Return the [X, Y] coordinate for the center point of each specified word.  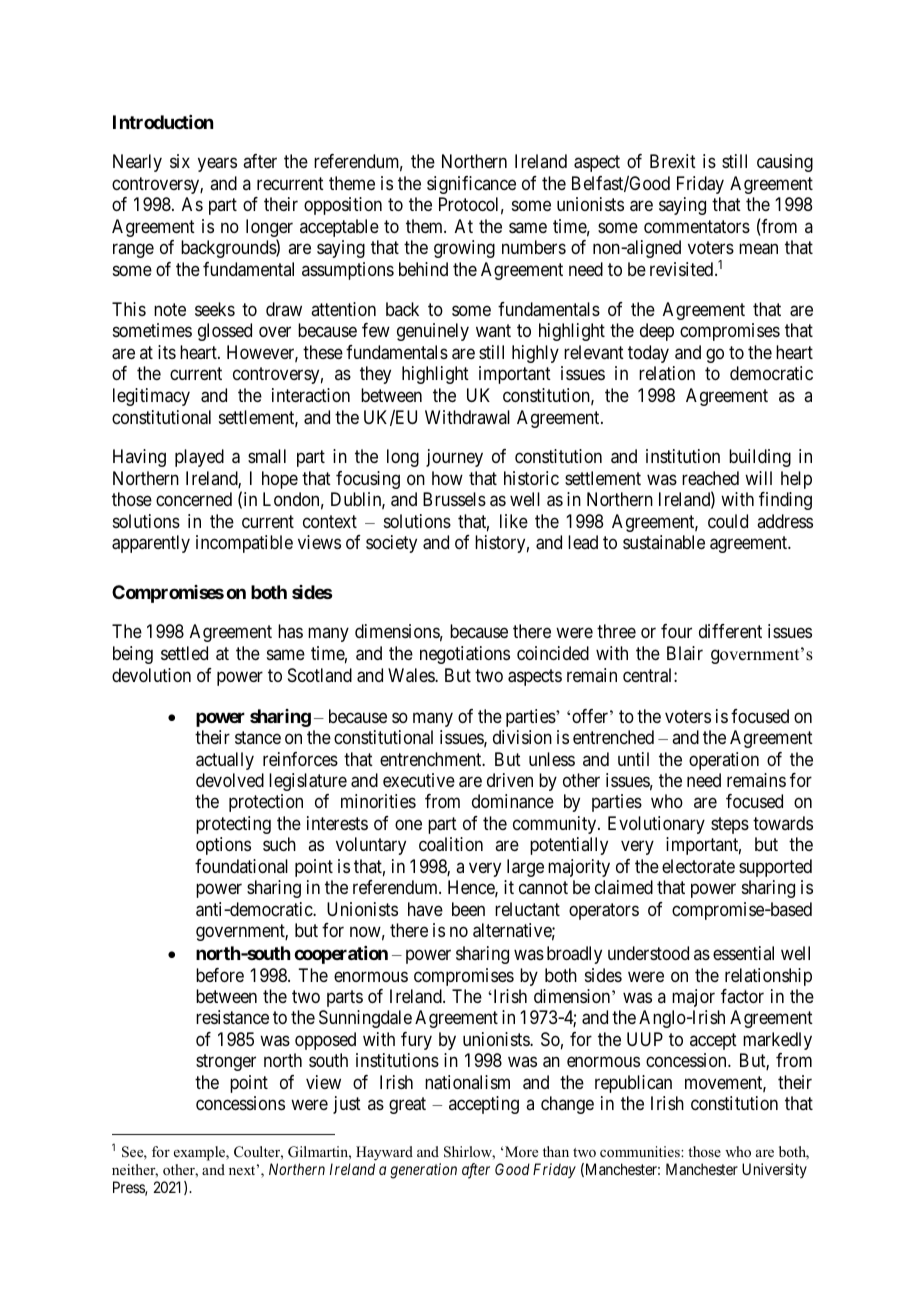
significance [471, 185]
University [774, 1170]
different [730, 631]
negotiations [465, 655]
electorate [698, 866]
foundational [241, 866]
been [468, 909]
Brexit [673, 161]
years [217, 165]
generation [423, 1171]
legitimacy [151, 397]
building [760, 458]
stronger [226, 1063]
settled [184, 653]
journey [454, 458]
